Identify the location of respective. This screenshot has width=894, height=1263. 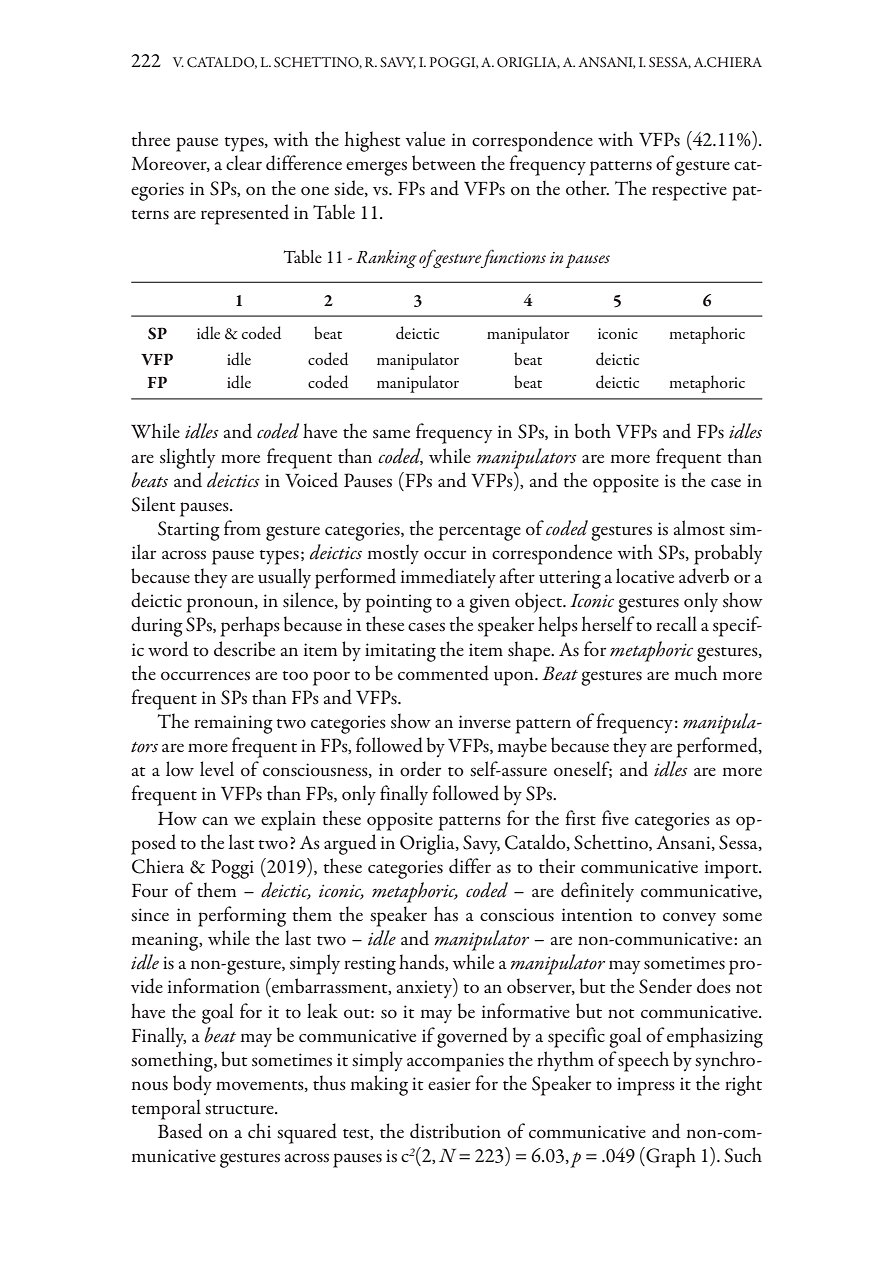
(689, 191).
